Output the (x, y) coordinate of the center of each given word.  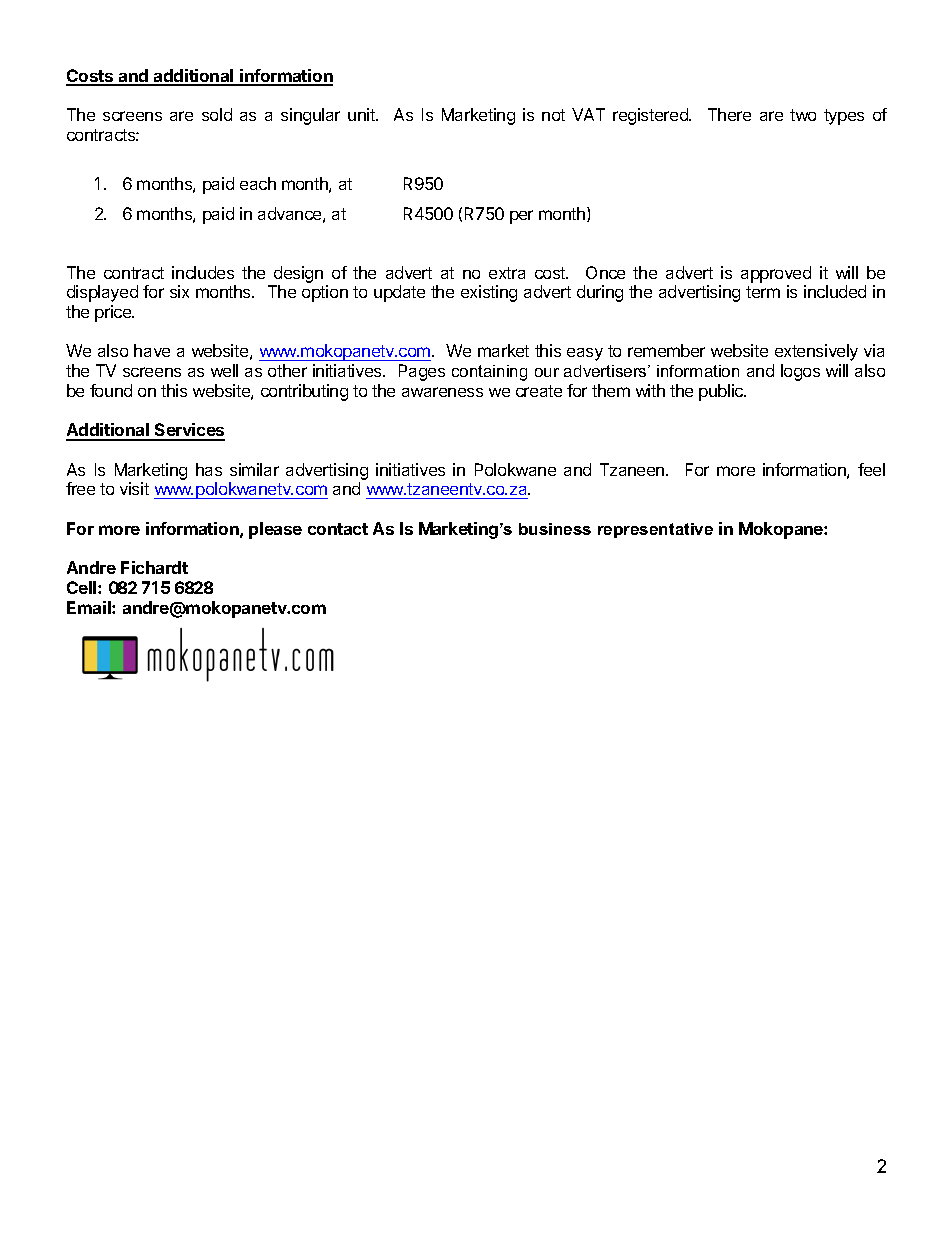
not (553, 115)
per (521, 217)
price (114, 313)
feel (871, 469)
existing (489, 293)
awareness (442, 392)
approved (776, 274)
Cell (83, 587)
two (803, 115)
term (763, 292)
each (258, 183)
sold (217, 114)
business (555, 529)
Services (189, 431)
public (722, 392)
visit (134, 488)
